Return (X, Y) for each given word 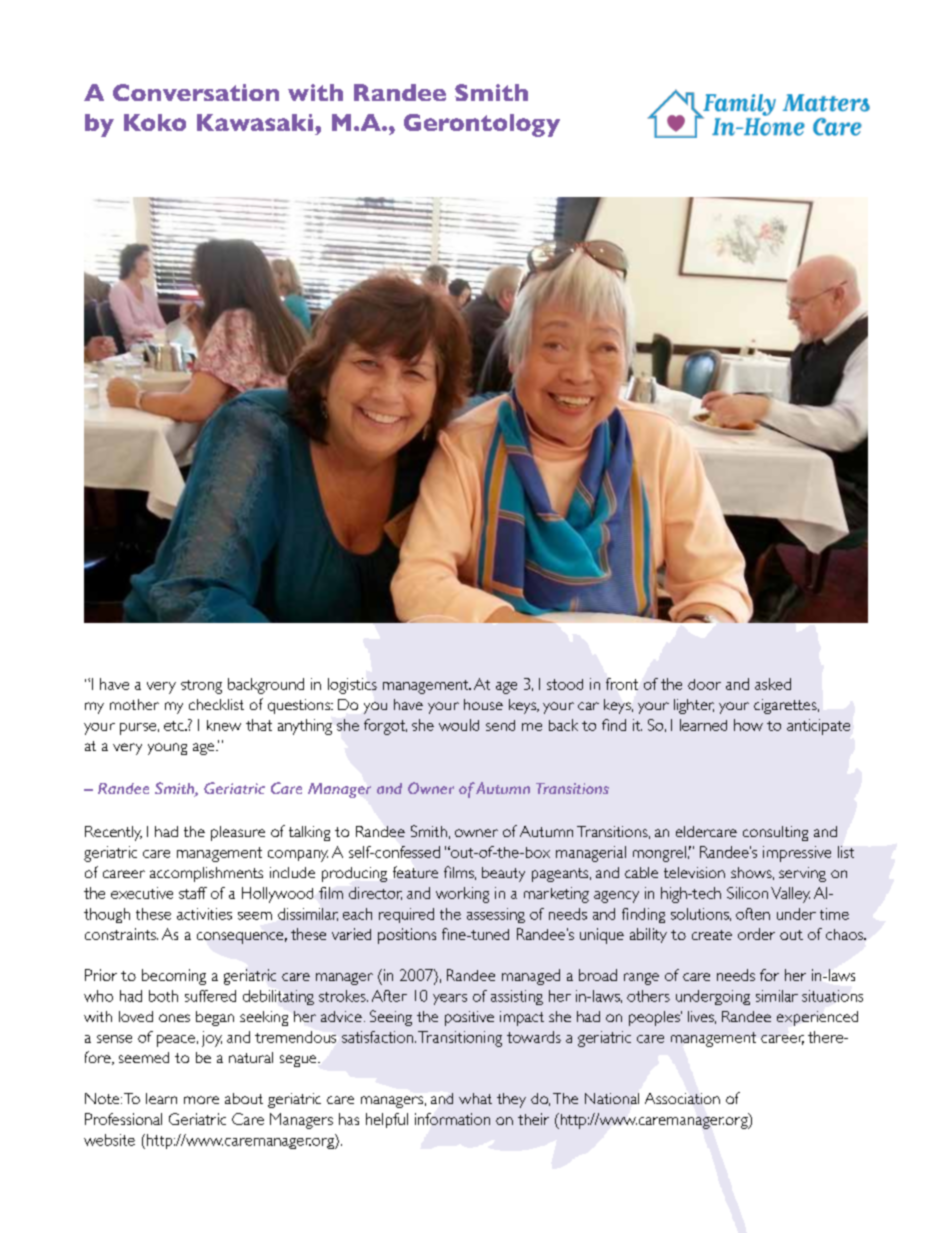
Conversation (196, 92)
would (459, 725)
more (201, 1100)
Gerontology (482, 125)
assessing (496, 915)
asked (773, 684)
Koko (155, 122)
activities (204, 914)
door (704, 684)
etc (175, 726)
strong (201, 687)
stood (565, 684)
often (753, 914)
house (483, 704)
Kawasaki (255, 122)
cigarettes (786, 706)
